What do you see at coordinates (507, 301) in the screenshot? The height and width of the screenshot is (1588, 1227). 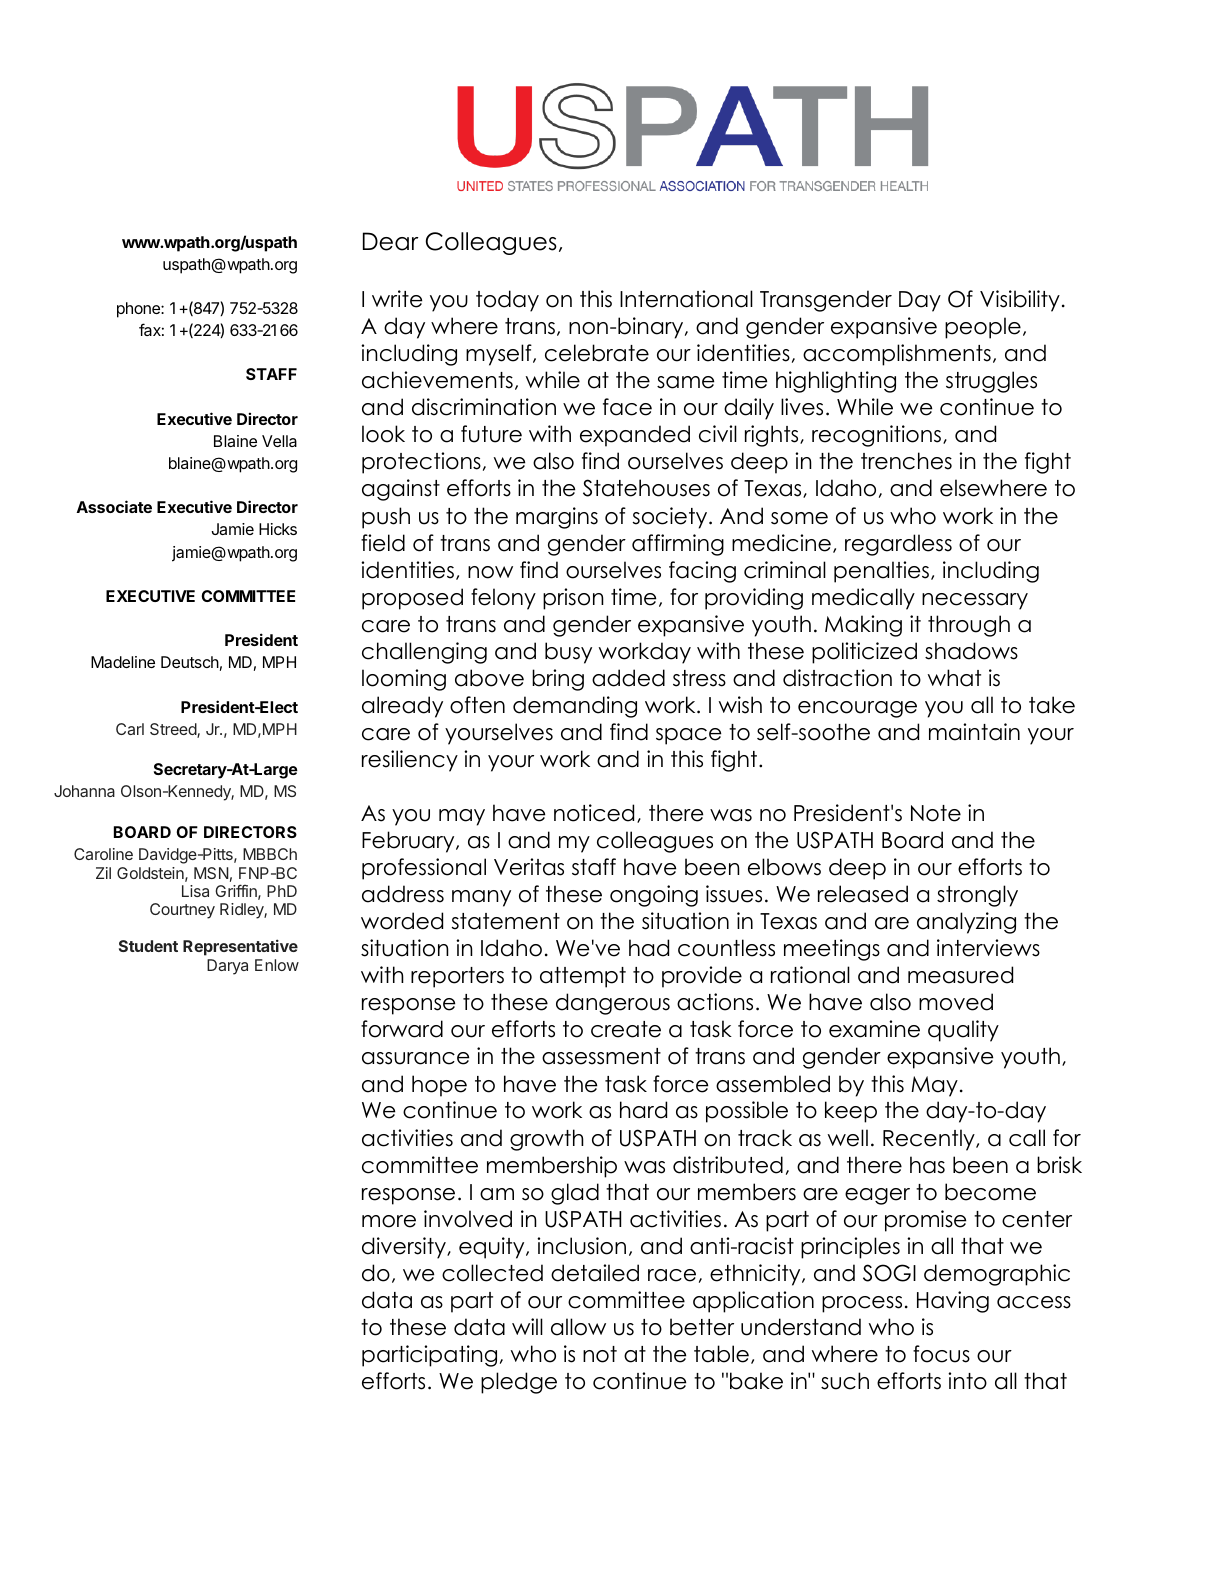 I see `today` at bounding box center [507, 301].
